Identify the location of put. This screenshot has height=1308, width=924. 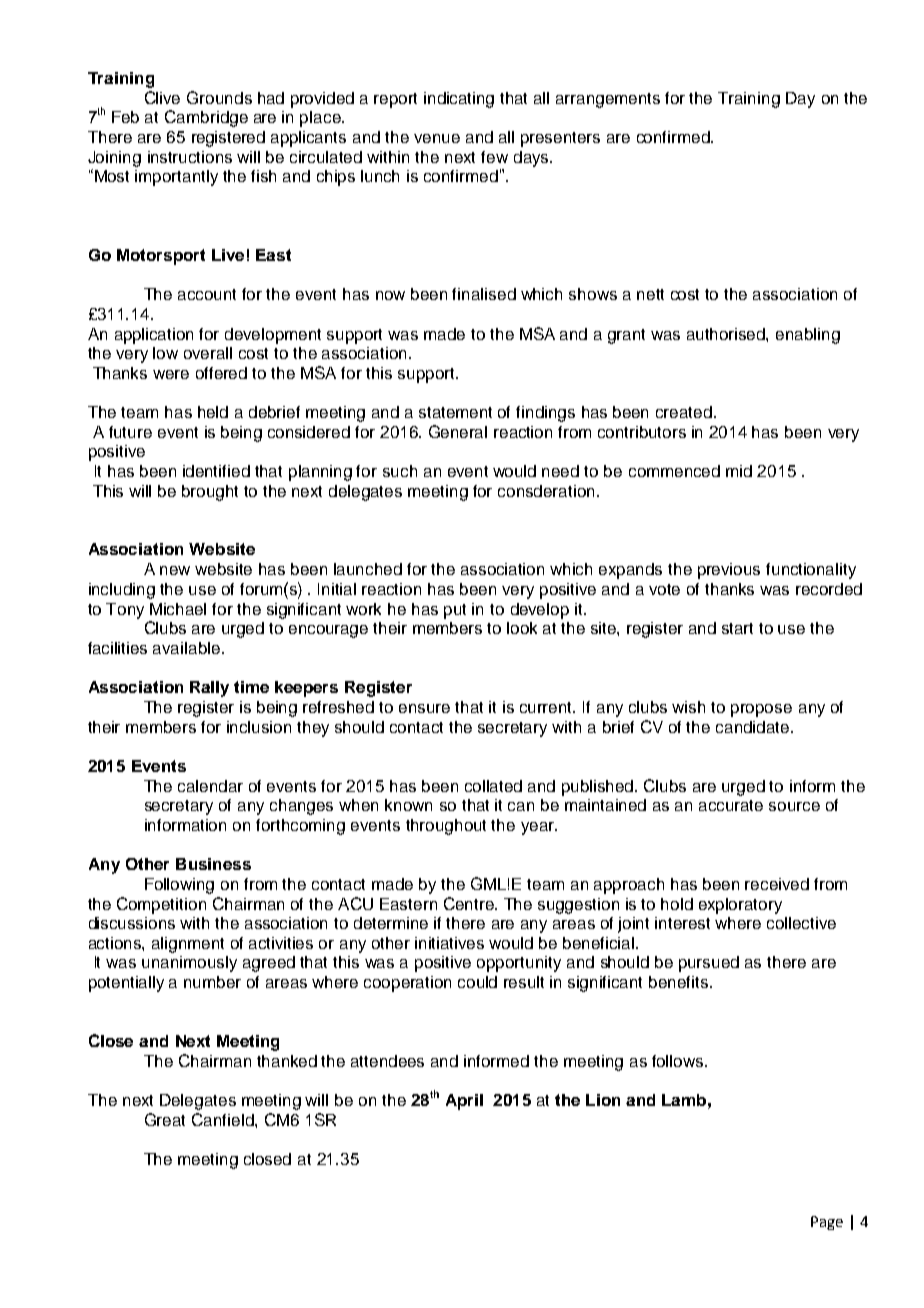
(455, 611).
